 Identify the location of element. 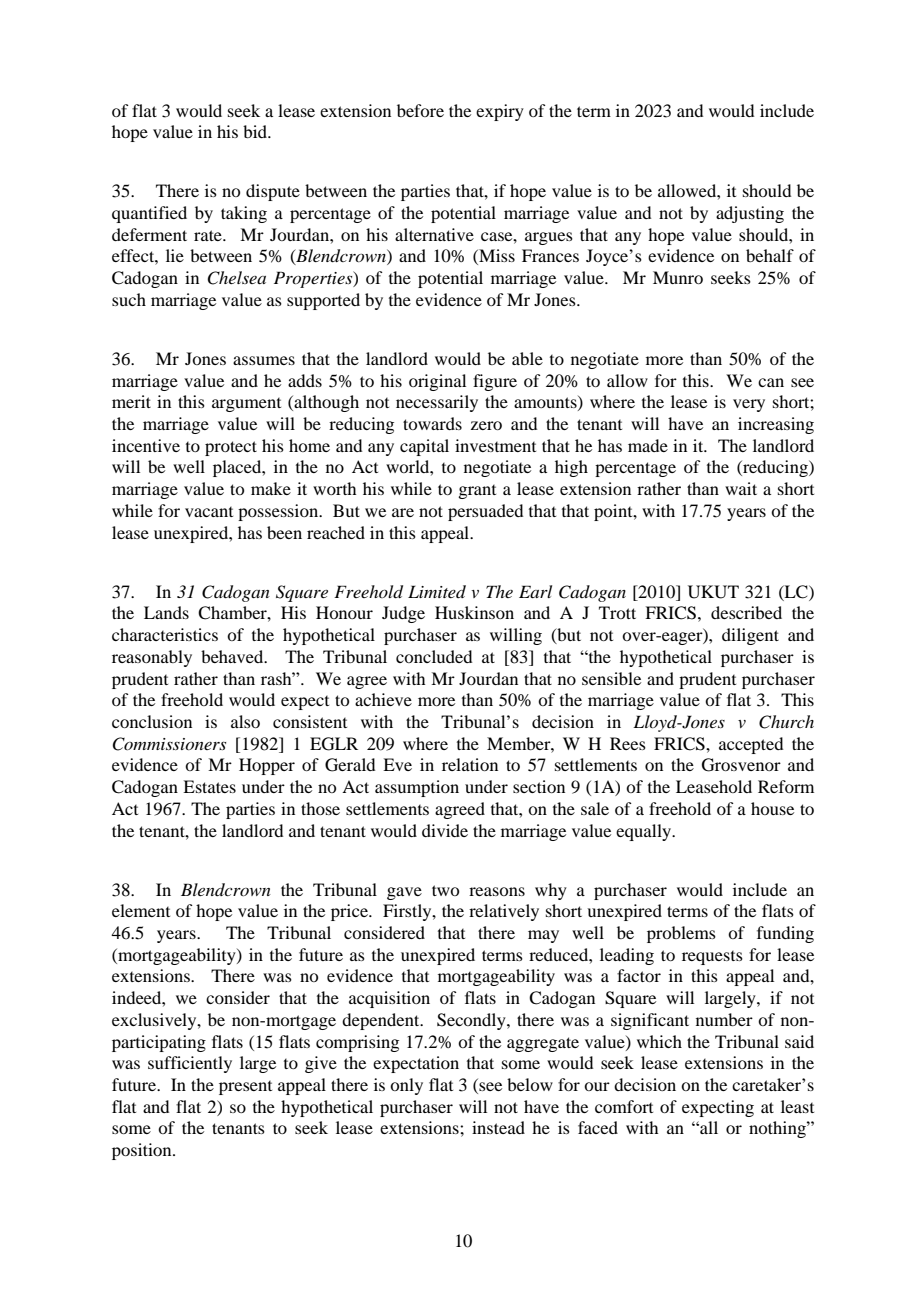
(141, 910).
